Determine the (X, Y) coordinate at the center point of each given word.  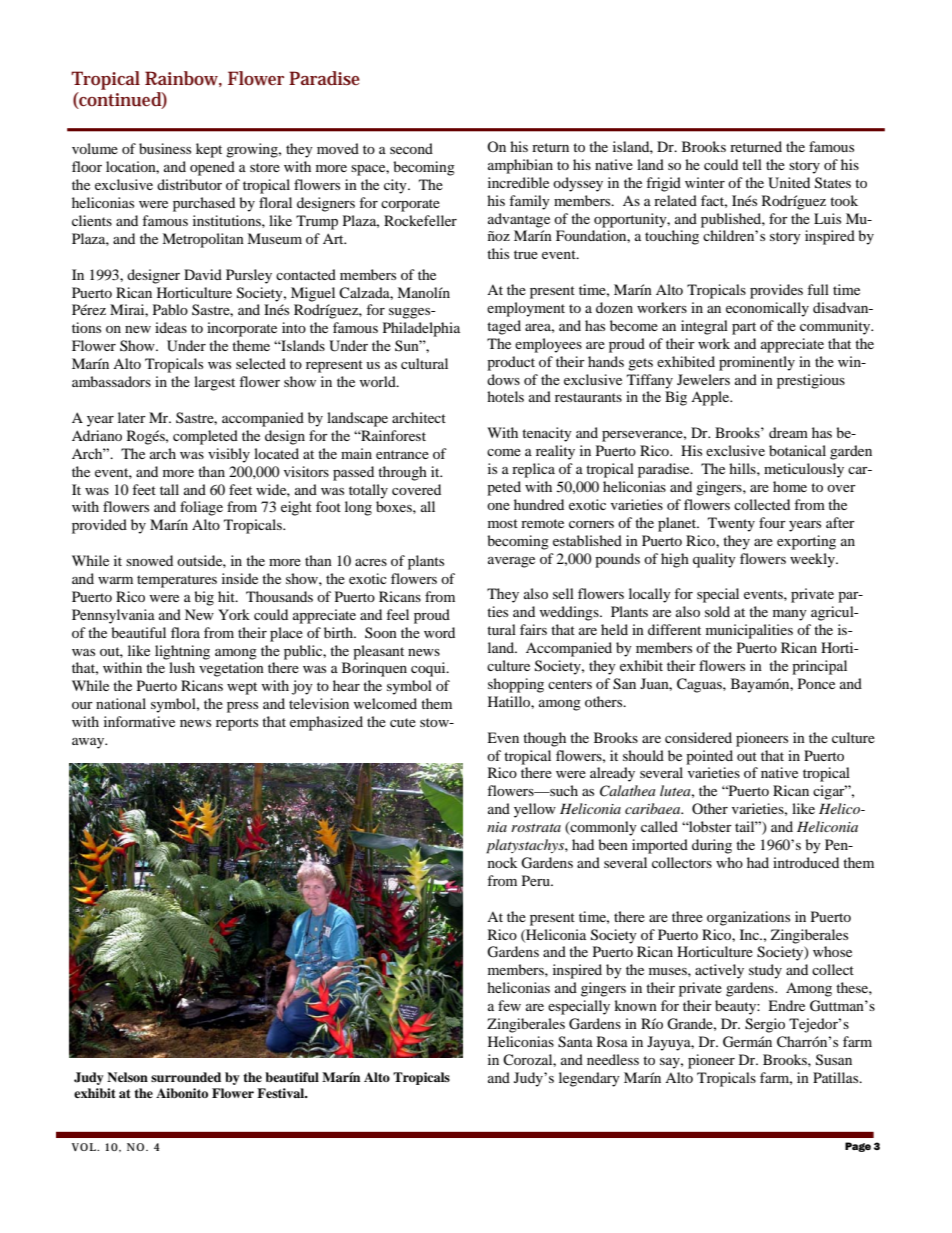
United (789, 183)
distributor (189, 184)
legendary (589, 1079)
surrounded (186, 1077)
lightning (182, 652)
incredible (518, 182)
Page (858, 1147)
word (439, 632)
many (790, 615)
